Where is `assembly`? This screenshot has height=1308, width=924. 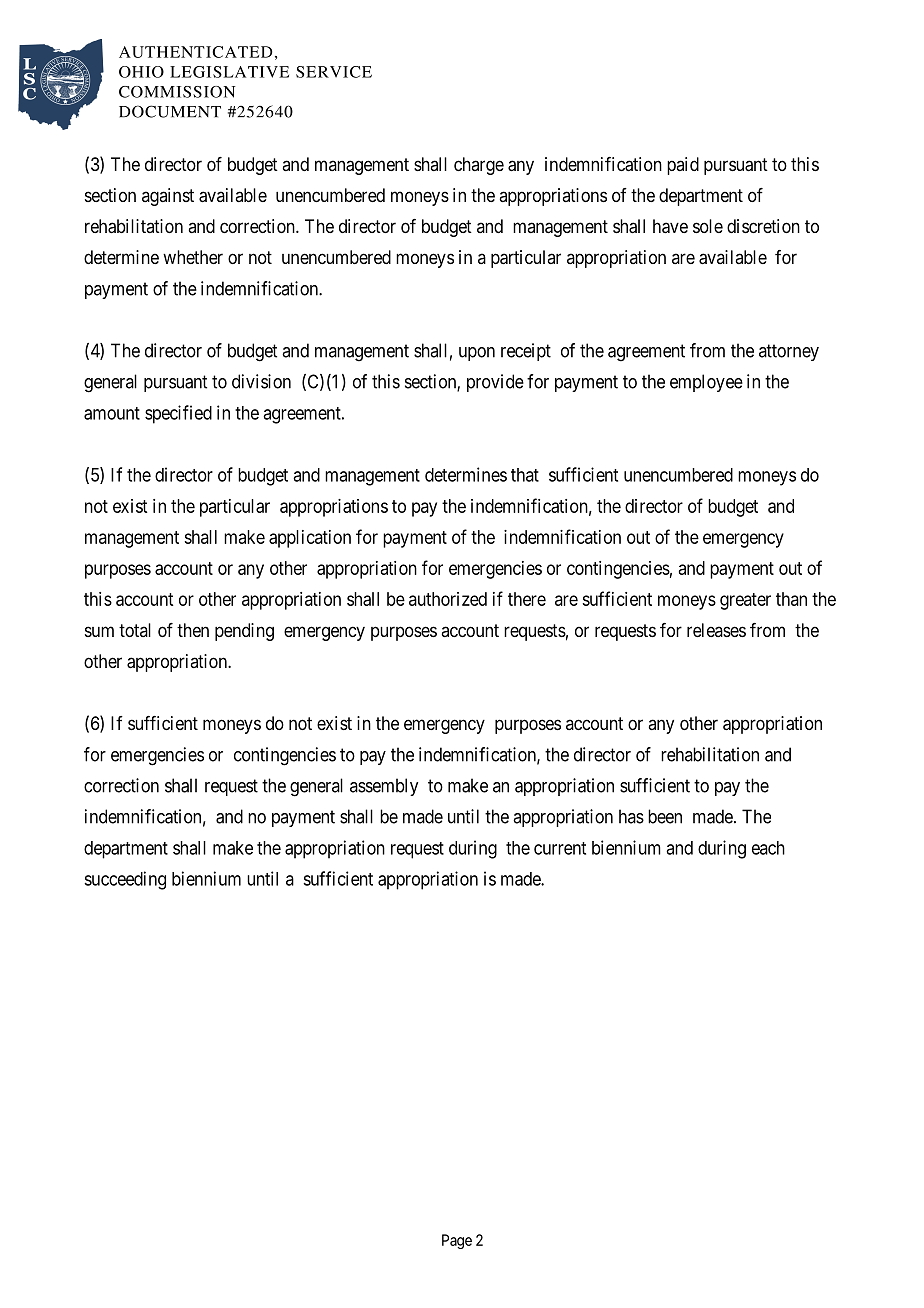
assembly is located at coordinates (384, 787).
